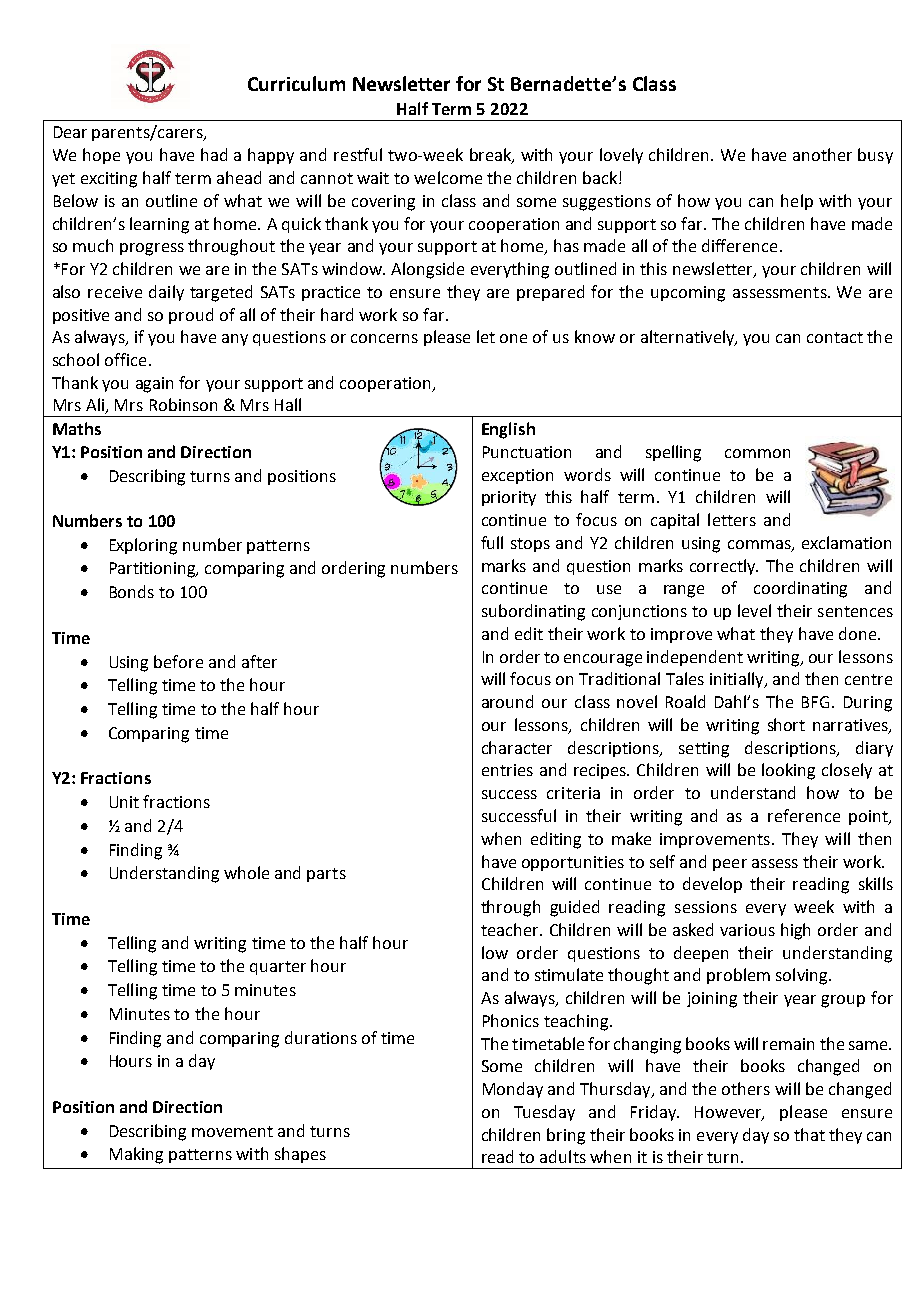 The image size is (924, 1308). What do you see at coordinates (178, 661) in the screenshot?
I see `before` at bounding box center [178, 661].
